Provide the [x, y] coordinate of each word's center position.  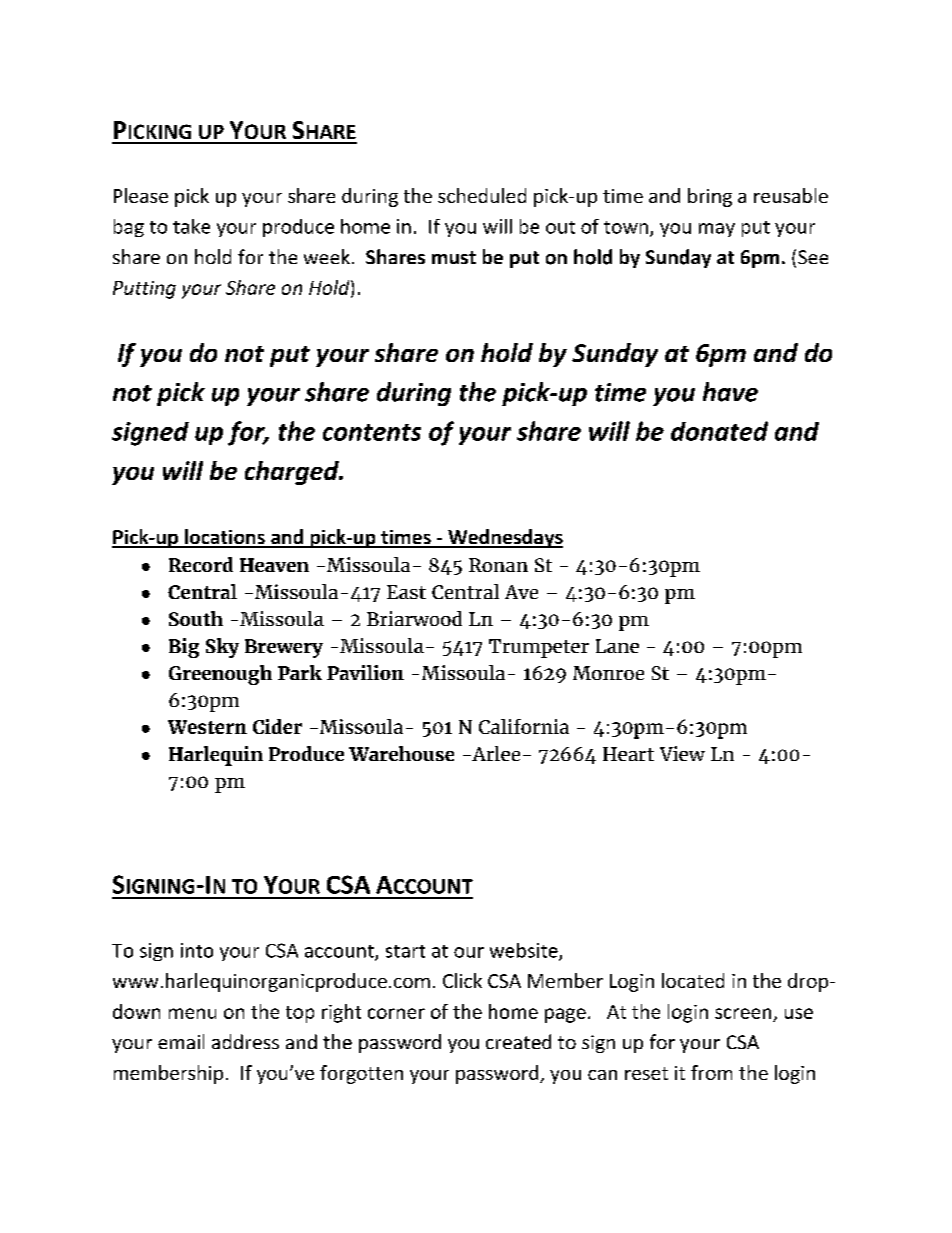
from [711, 1072]
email [181, 1041]
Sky [222, 648]
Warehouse [401, 753]
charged [293, 473]
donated [719, 431]
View [682, 753]
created [518, 1041]
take [191, 226]
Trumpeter [539, 648]
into [197, 950]
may [717, 230]
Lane [617, 646]
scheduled [482, 195]
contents [372, 432]
